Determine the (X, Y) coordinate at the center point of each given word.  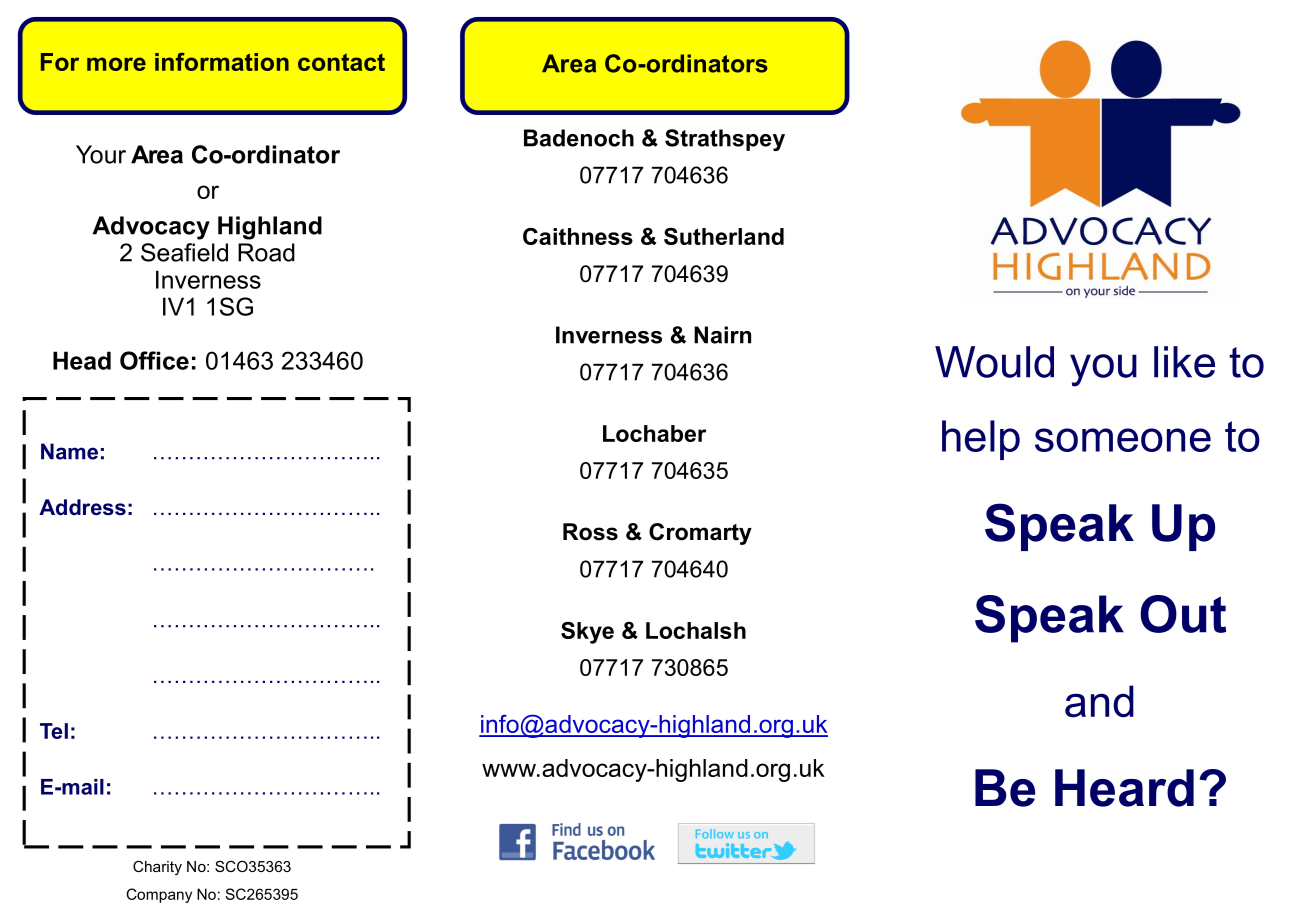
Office (154, 360)
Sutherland (724, 236)
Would (994, 362)
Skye (587, 633)
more (116, 64)
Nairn (722, 335)
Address (82, 507)
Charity (157, 867)
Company (159, 895)
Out (1183, 614)
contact (341, 62)
